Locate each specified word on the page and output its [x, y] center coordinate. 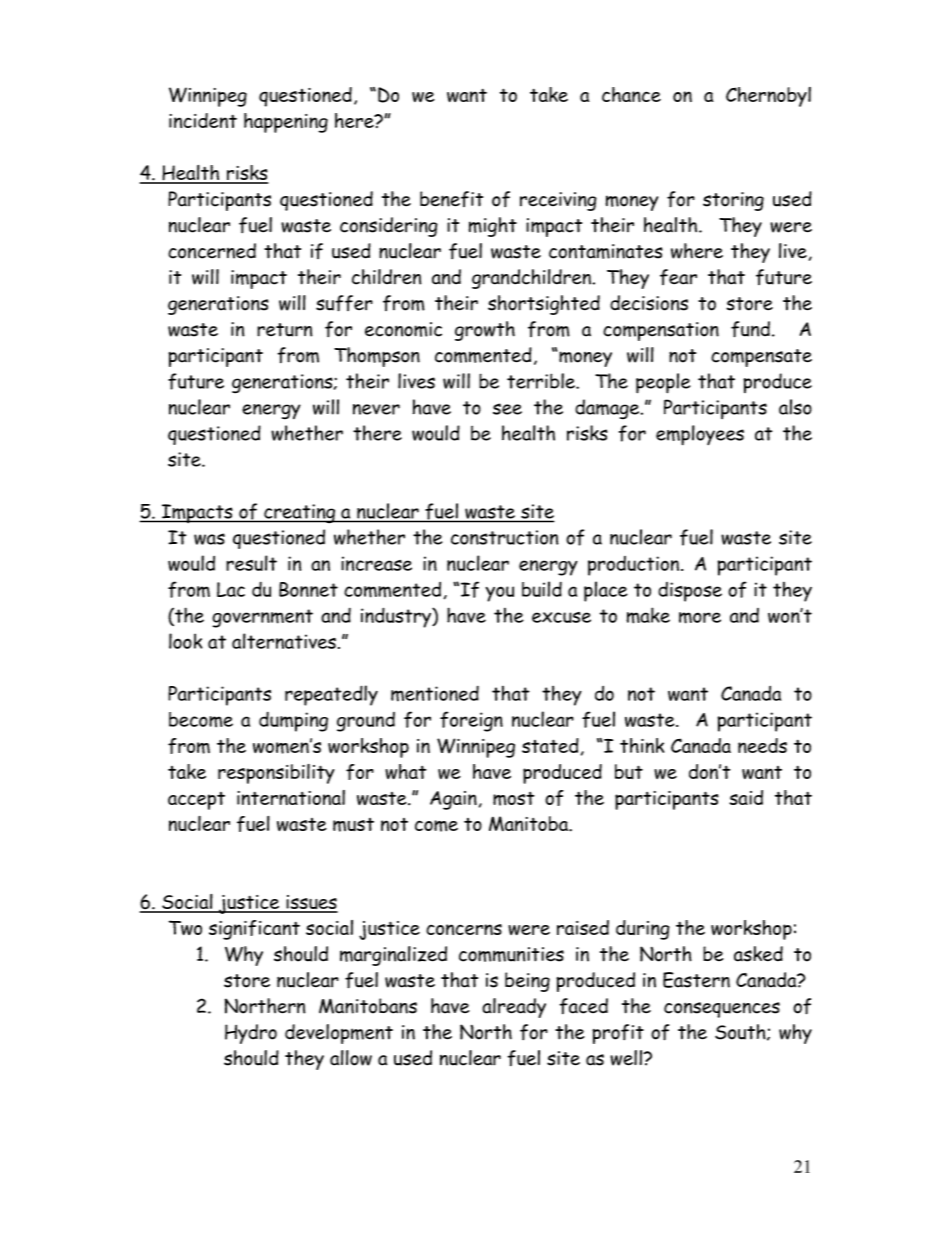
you [500, 594]
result [251, 563]
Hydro [251, 1034]
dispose [690, 592]
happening [286, 123]
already [514, 1008]
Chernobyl [768, 97]
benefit [451, 199]
